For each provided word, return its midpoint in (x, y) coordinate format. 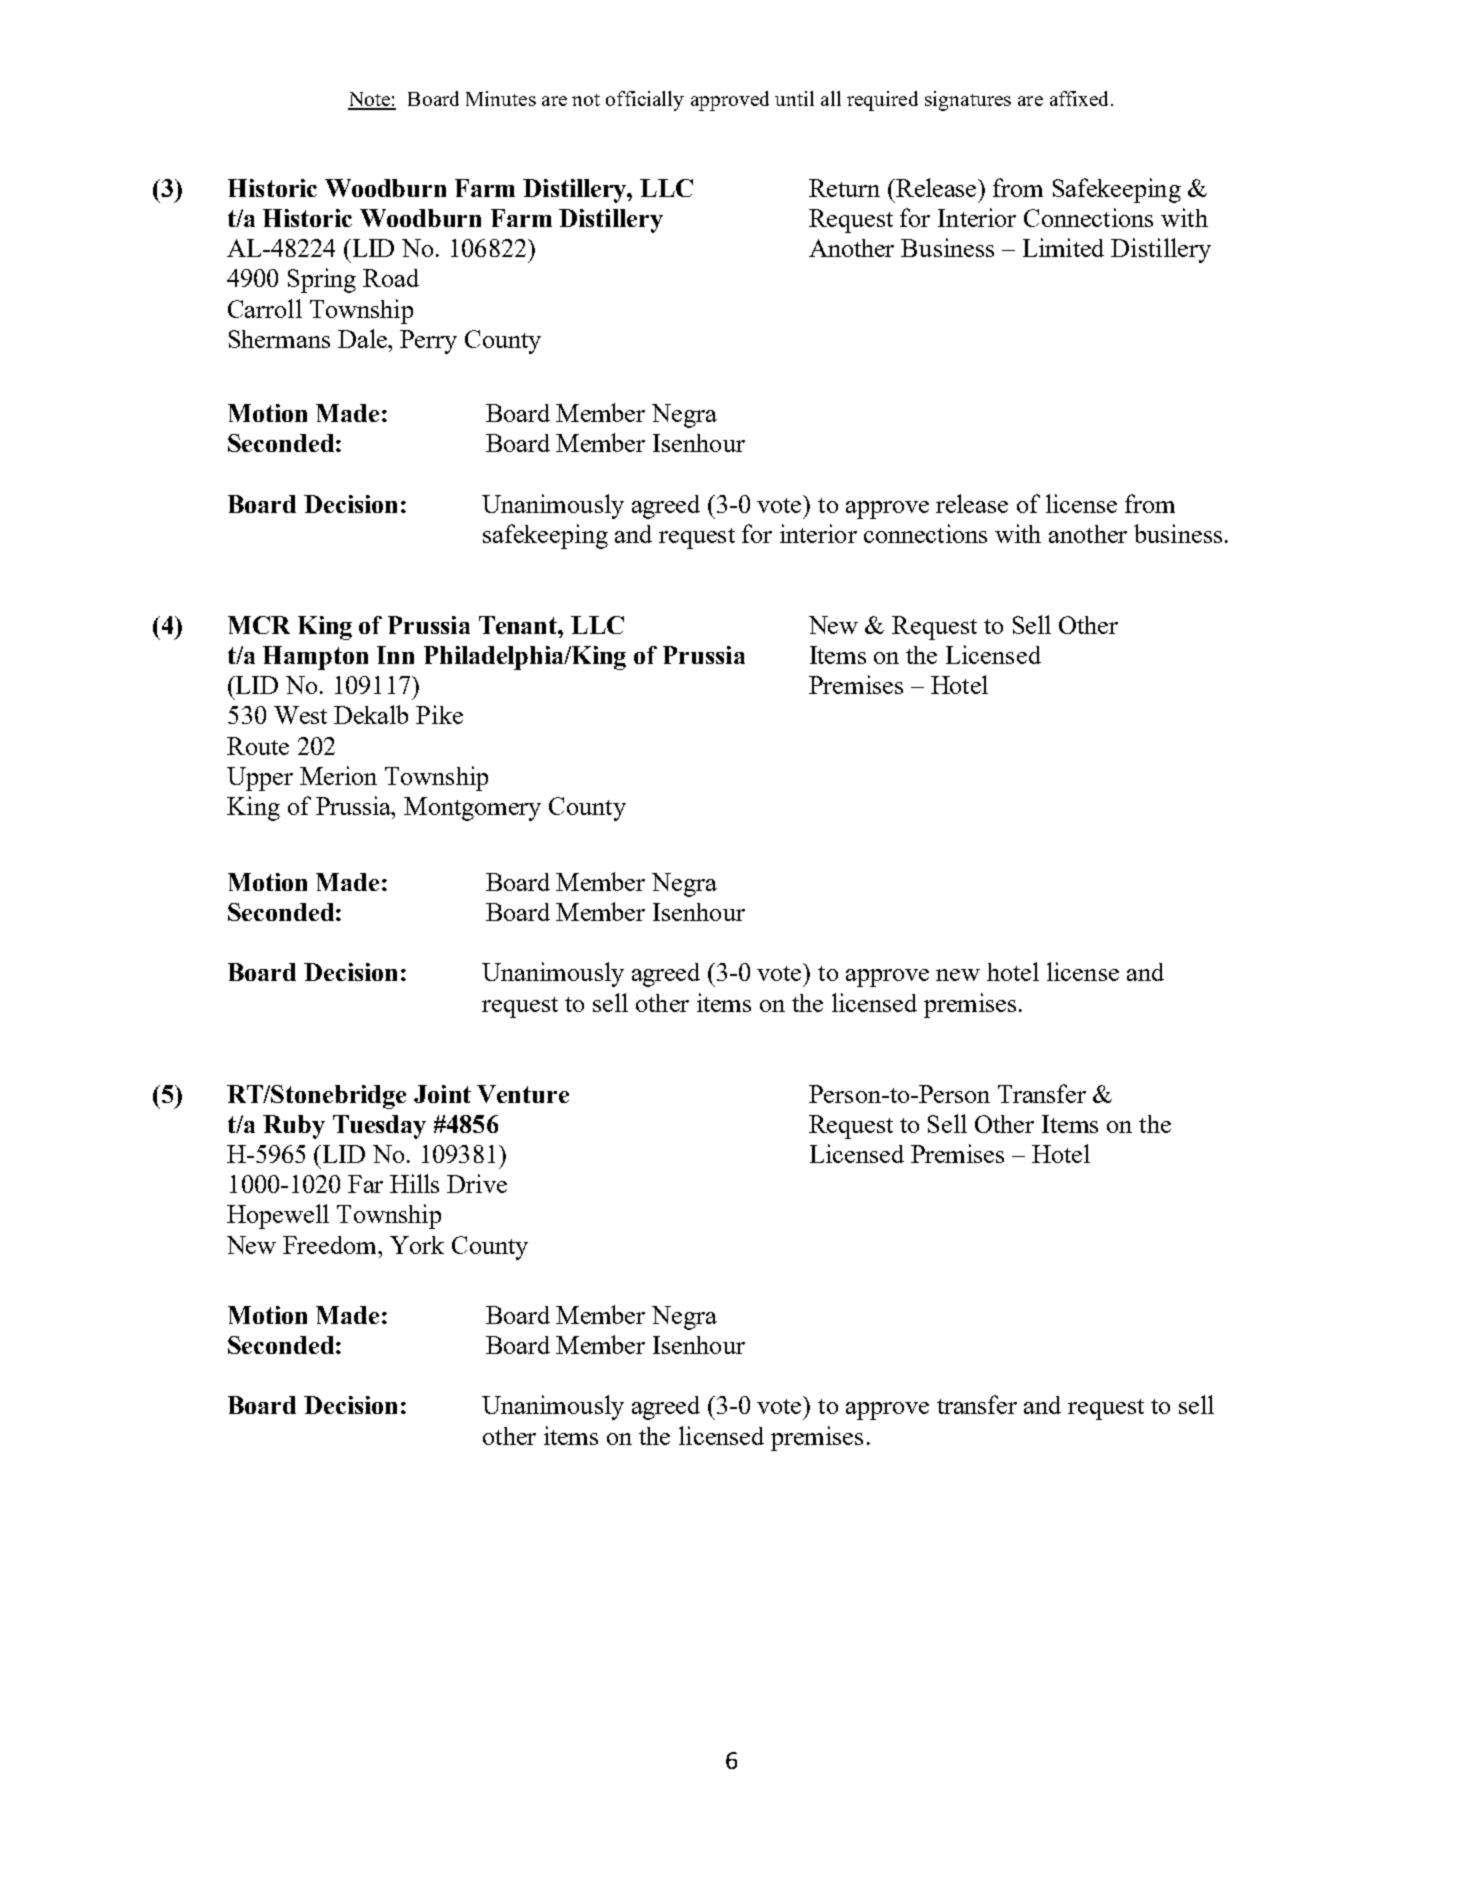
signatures (968, 101)
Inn (395, 655)
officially (645, 101)
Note (370, 100)
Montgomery (472, 809)
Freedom (331, 1245)
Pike (439, 714)
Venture (523, 1094)
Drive (477, 1183)
